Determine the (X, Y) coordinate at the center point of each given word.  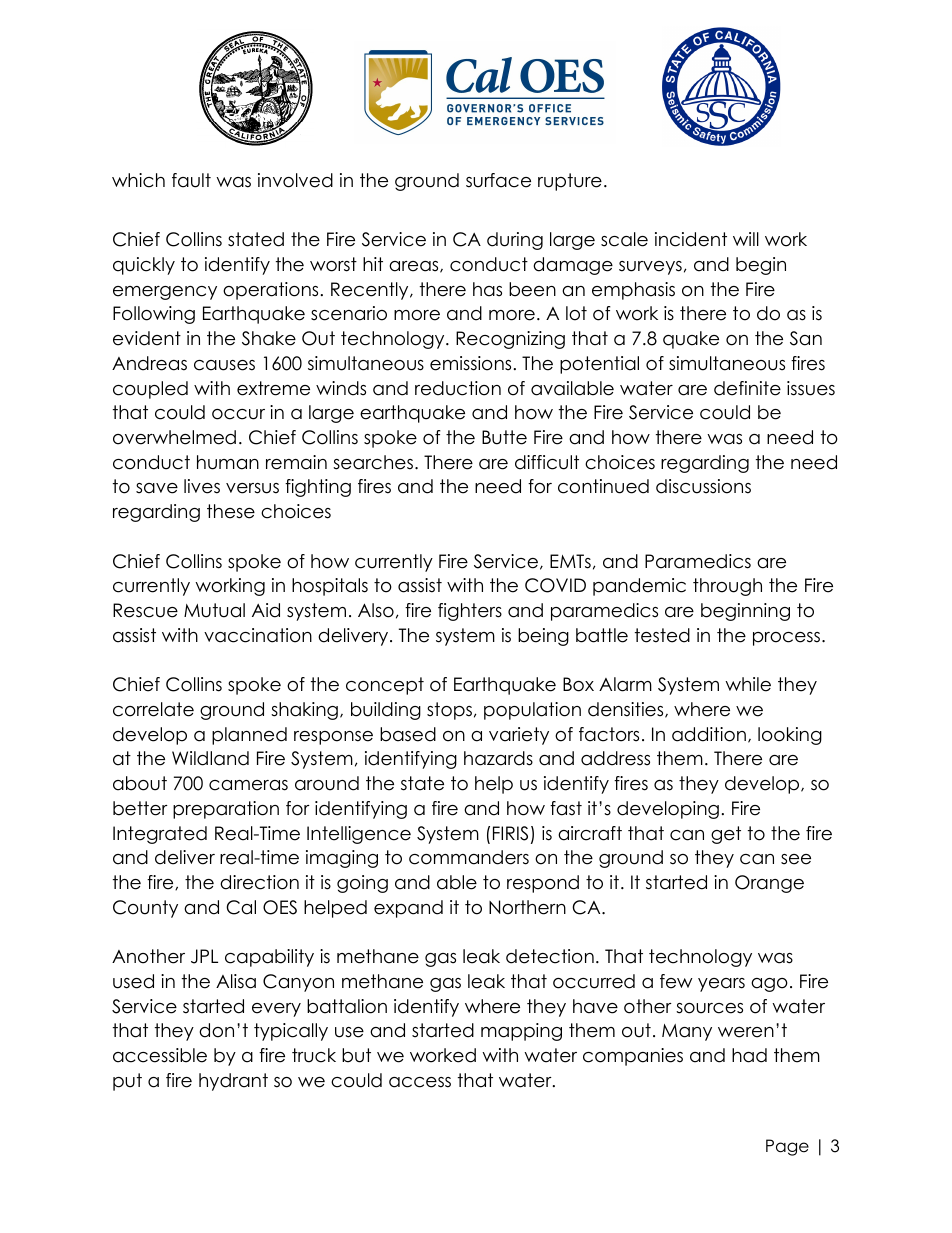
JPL (204, 956)
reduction (458, 388)
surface (498, 180)
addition (709, 734)
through (727, 587)
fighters (470, 612)
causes (224, 365)
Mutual (214, 610)
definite (747, 388)
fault (191, 180)
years (721, 985)
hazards (498, 758)
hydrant (233, 1082)
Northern (527, 907)
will (746, 239)
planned (249, 736)
